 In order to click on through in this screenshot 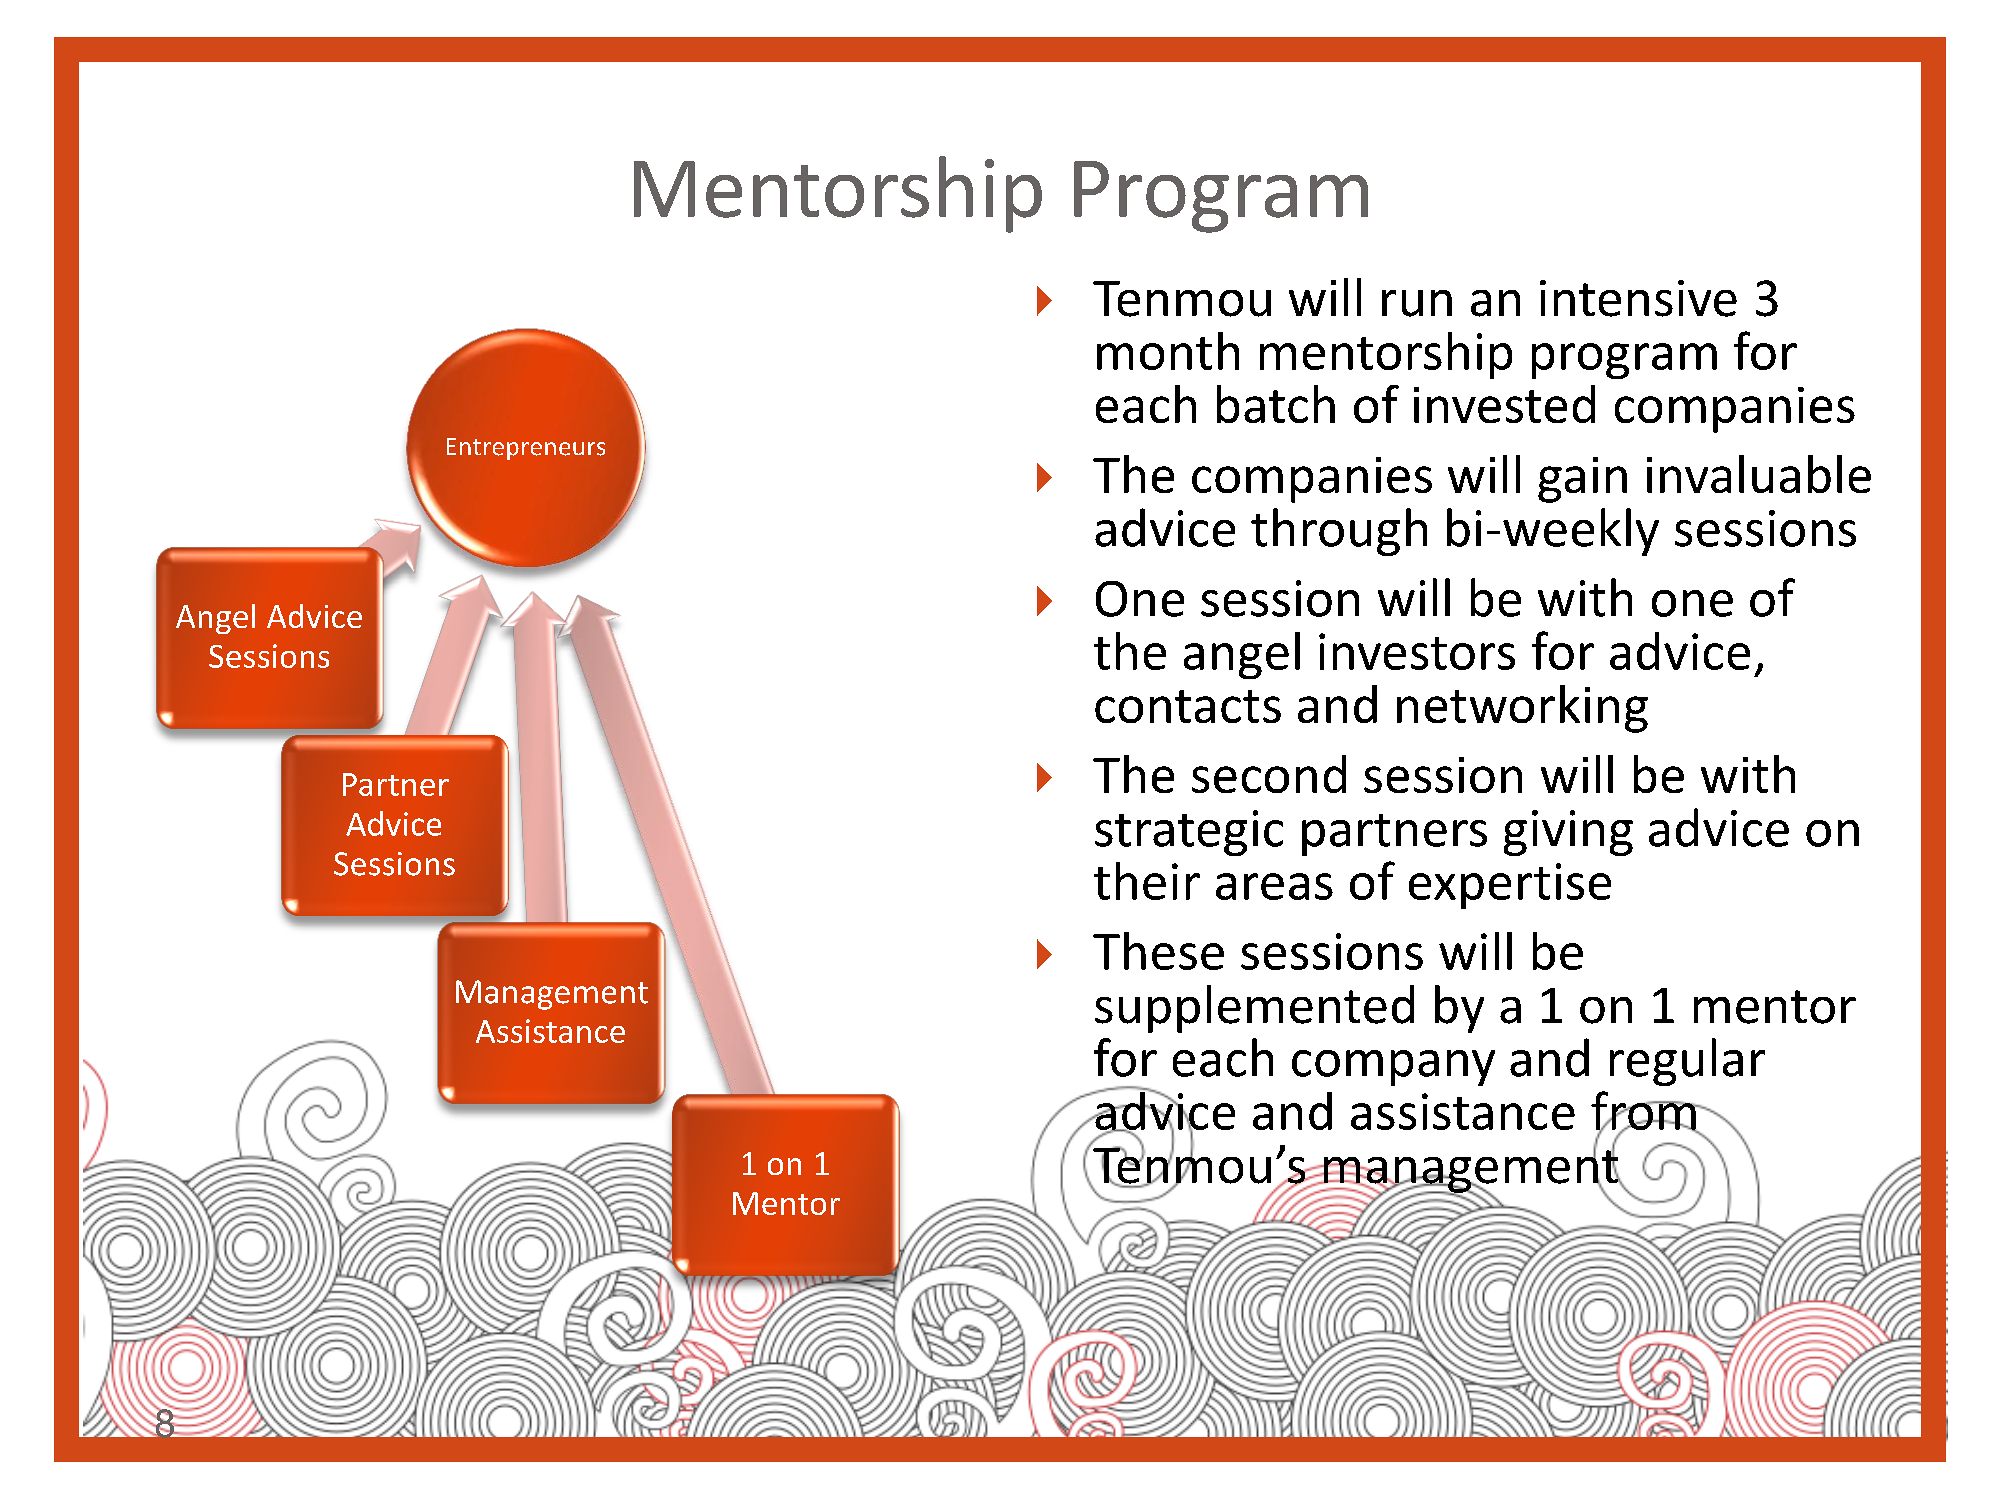, I will do `click(1339, 532)`.
